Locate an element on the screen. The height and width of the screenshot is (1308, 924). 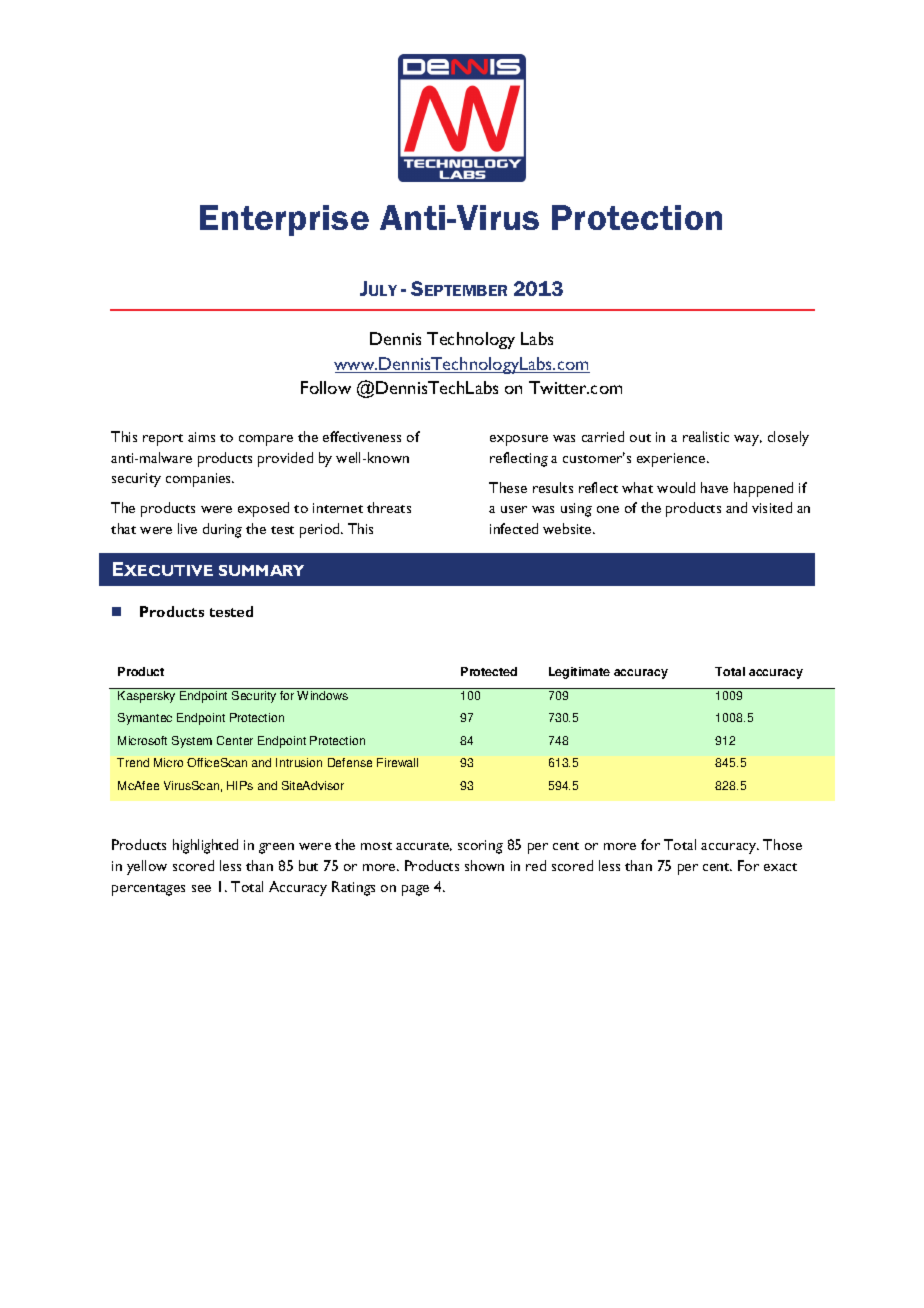
experience is located at coordinates (672, 460).
